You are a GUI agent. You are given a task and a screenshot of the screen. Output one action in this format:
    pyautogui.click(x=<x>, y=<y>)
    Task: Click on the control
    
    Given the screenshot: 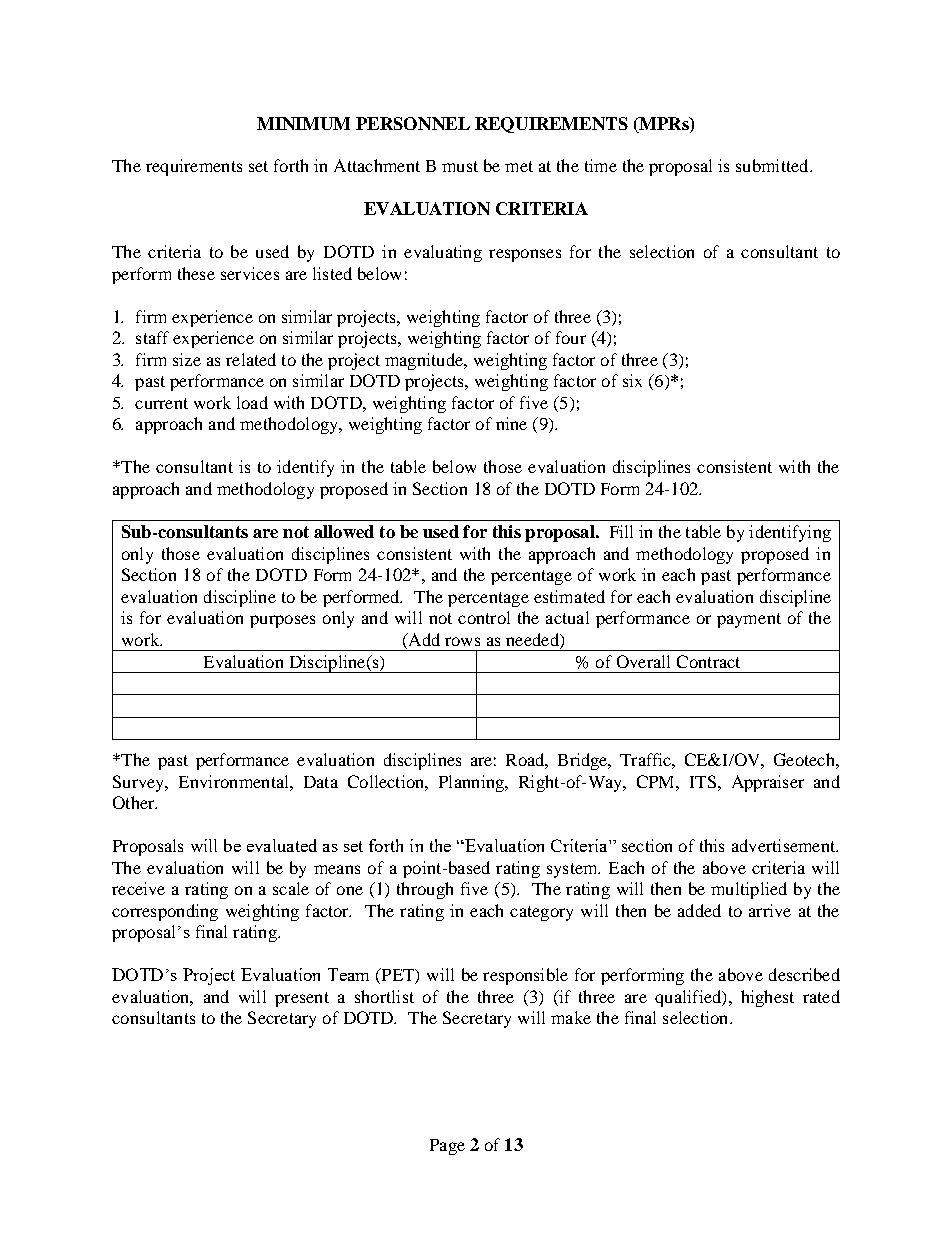 What is the action you would take?
    pyautogui.click(x=484, y=617)
